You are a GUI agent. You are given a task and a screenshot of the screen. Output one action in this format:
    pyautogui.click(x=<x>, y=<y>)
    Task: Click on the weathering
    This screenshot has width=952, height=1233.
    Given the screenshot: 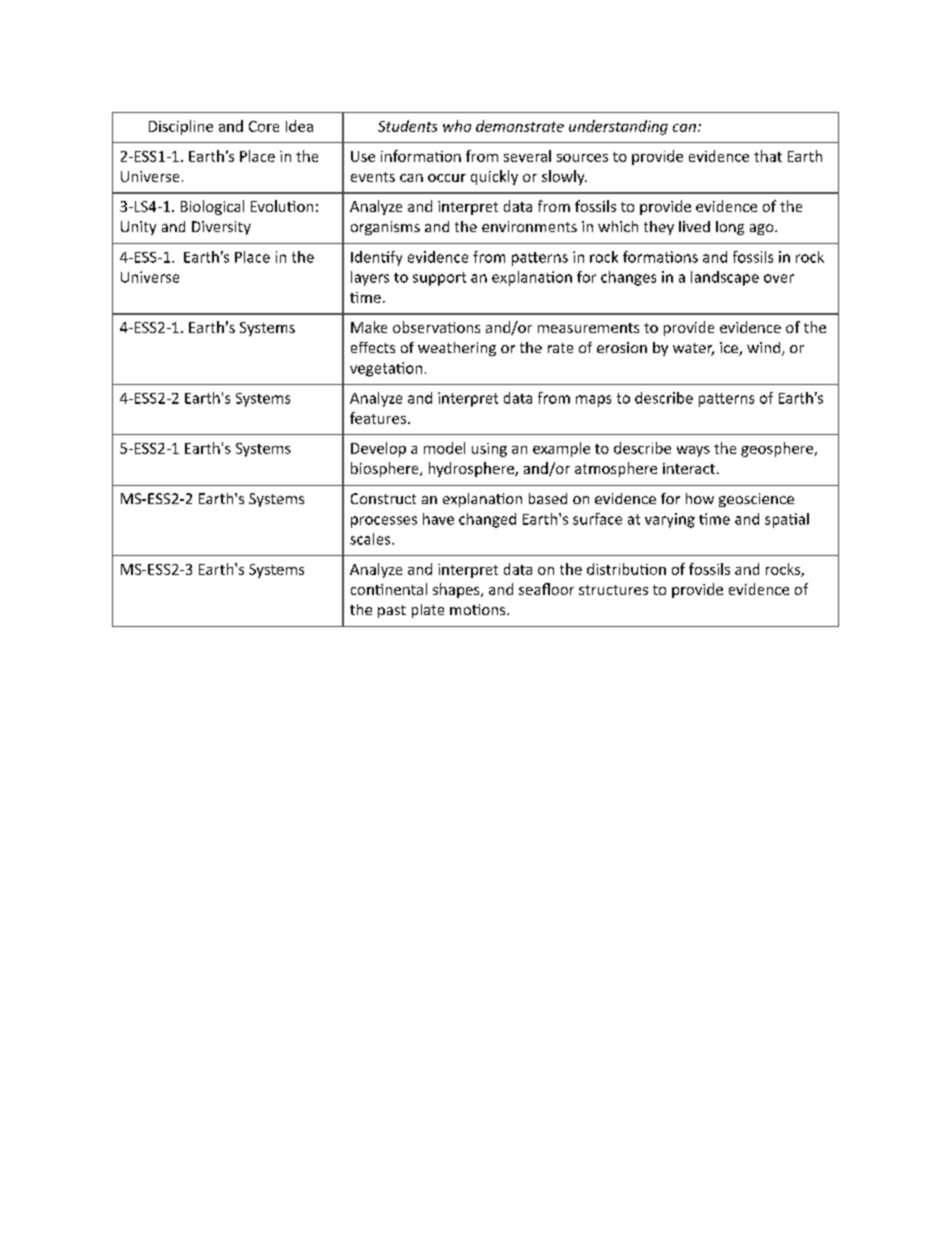 What is the action you would take?
    pyautogui.click(x=457, y=349)
